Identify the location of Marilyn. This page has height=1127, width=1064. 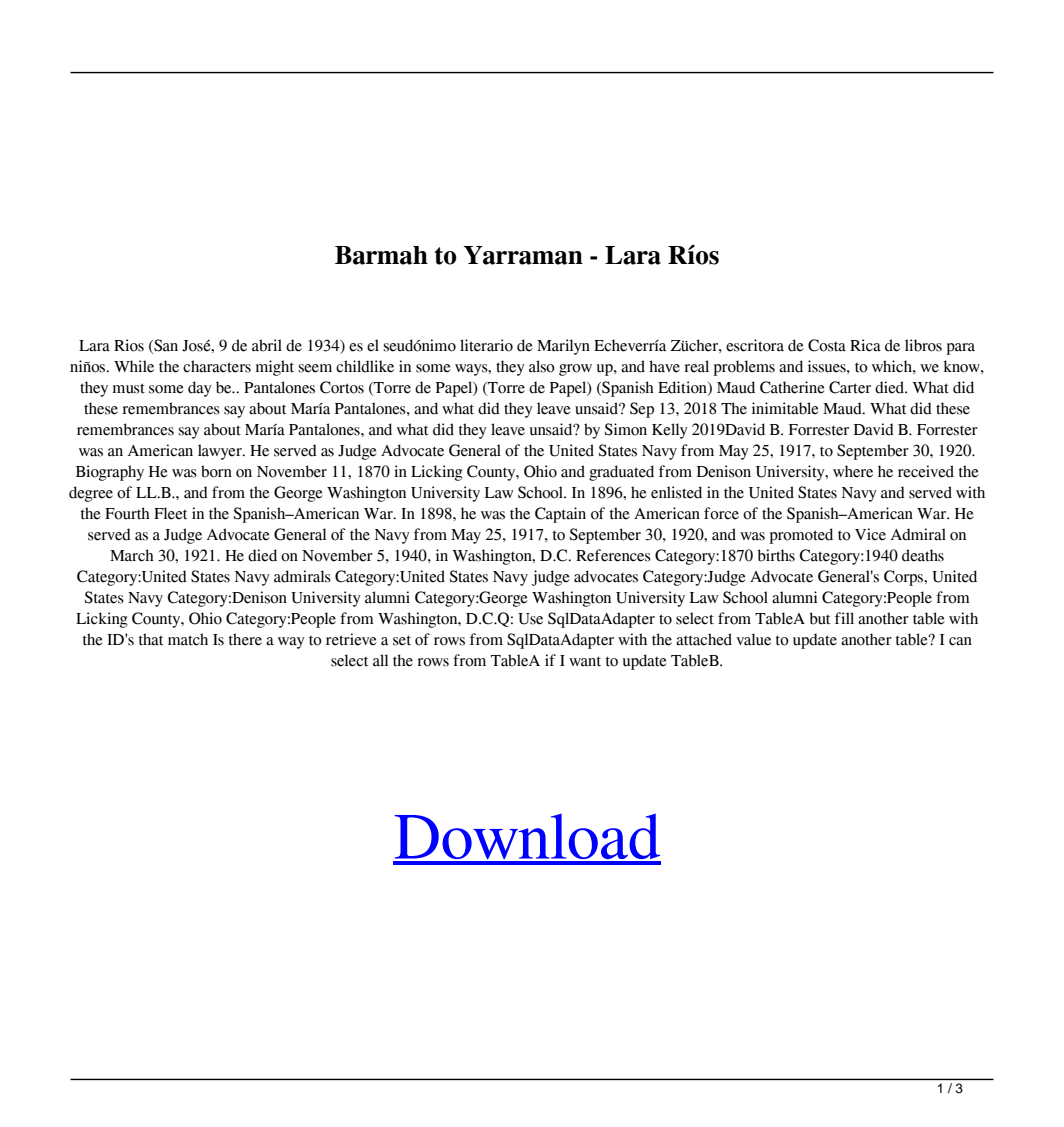
(563, 347).
